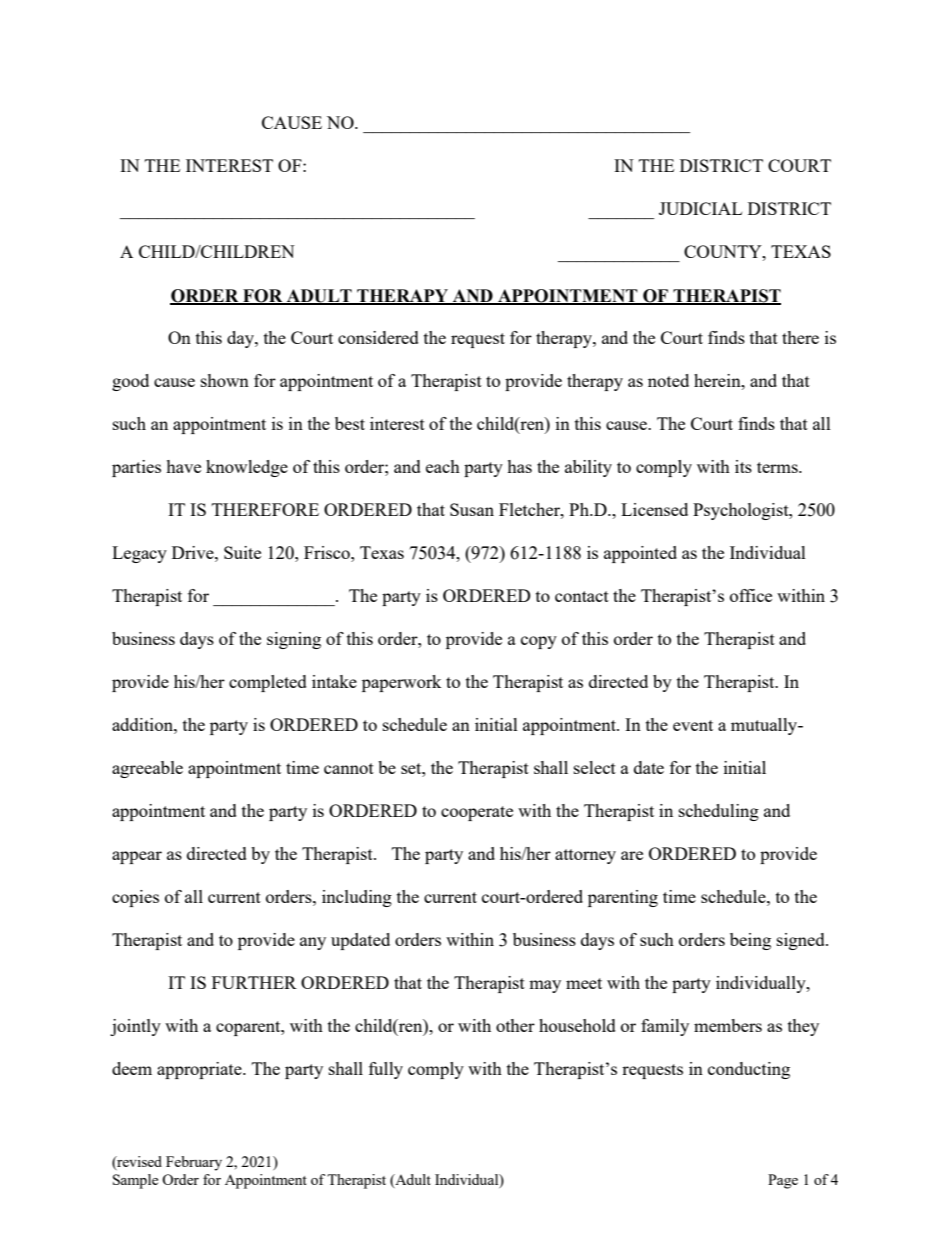 The height and width of the screenshot is (1233, 952). Describe the element at coordinates (194, 1163) in the screenshot. I see `February` at that location.
